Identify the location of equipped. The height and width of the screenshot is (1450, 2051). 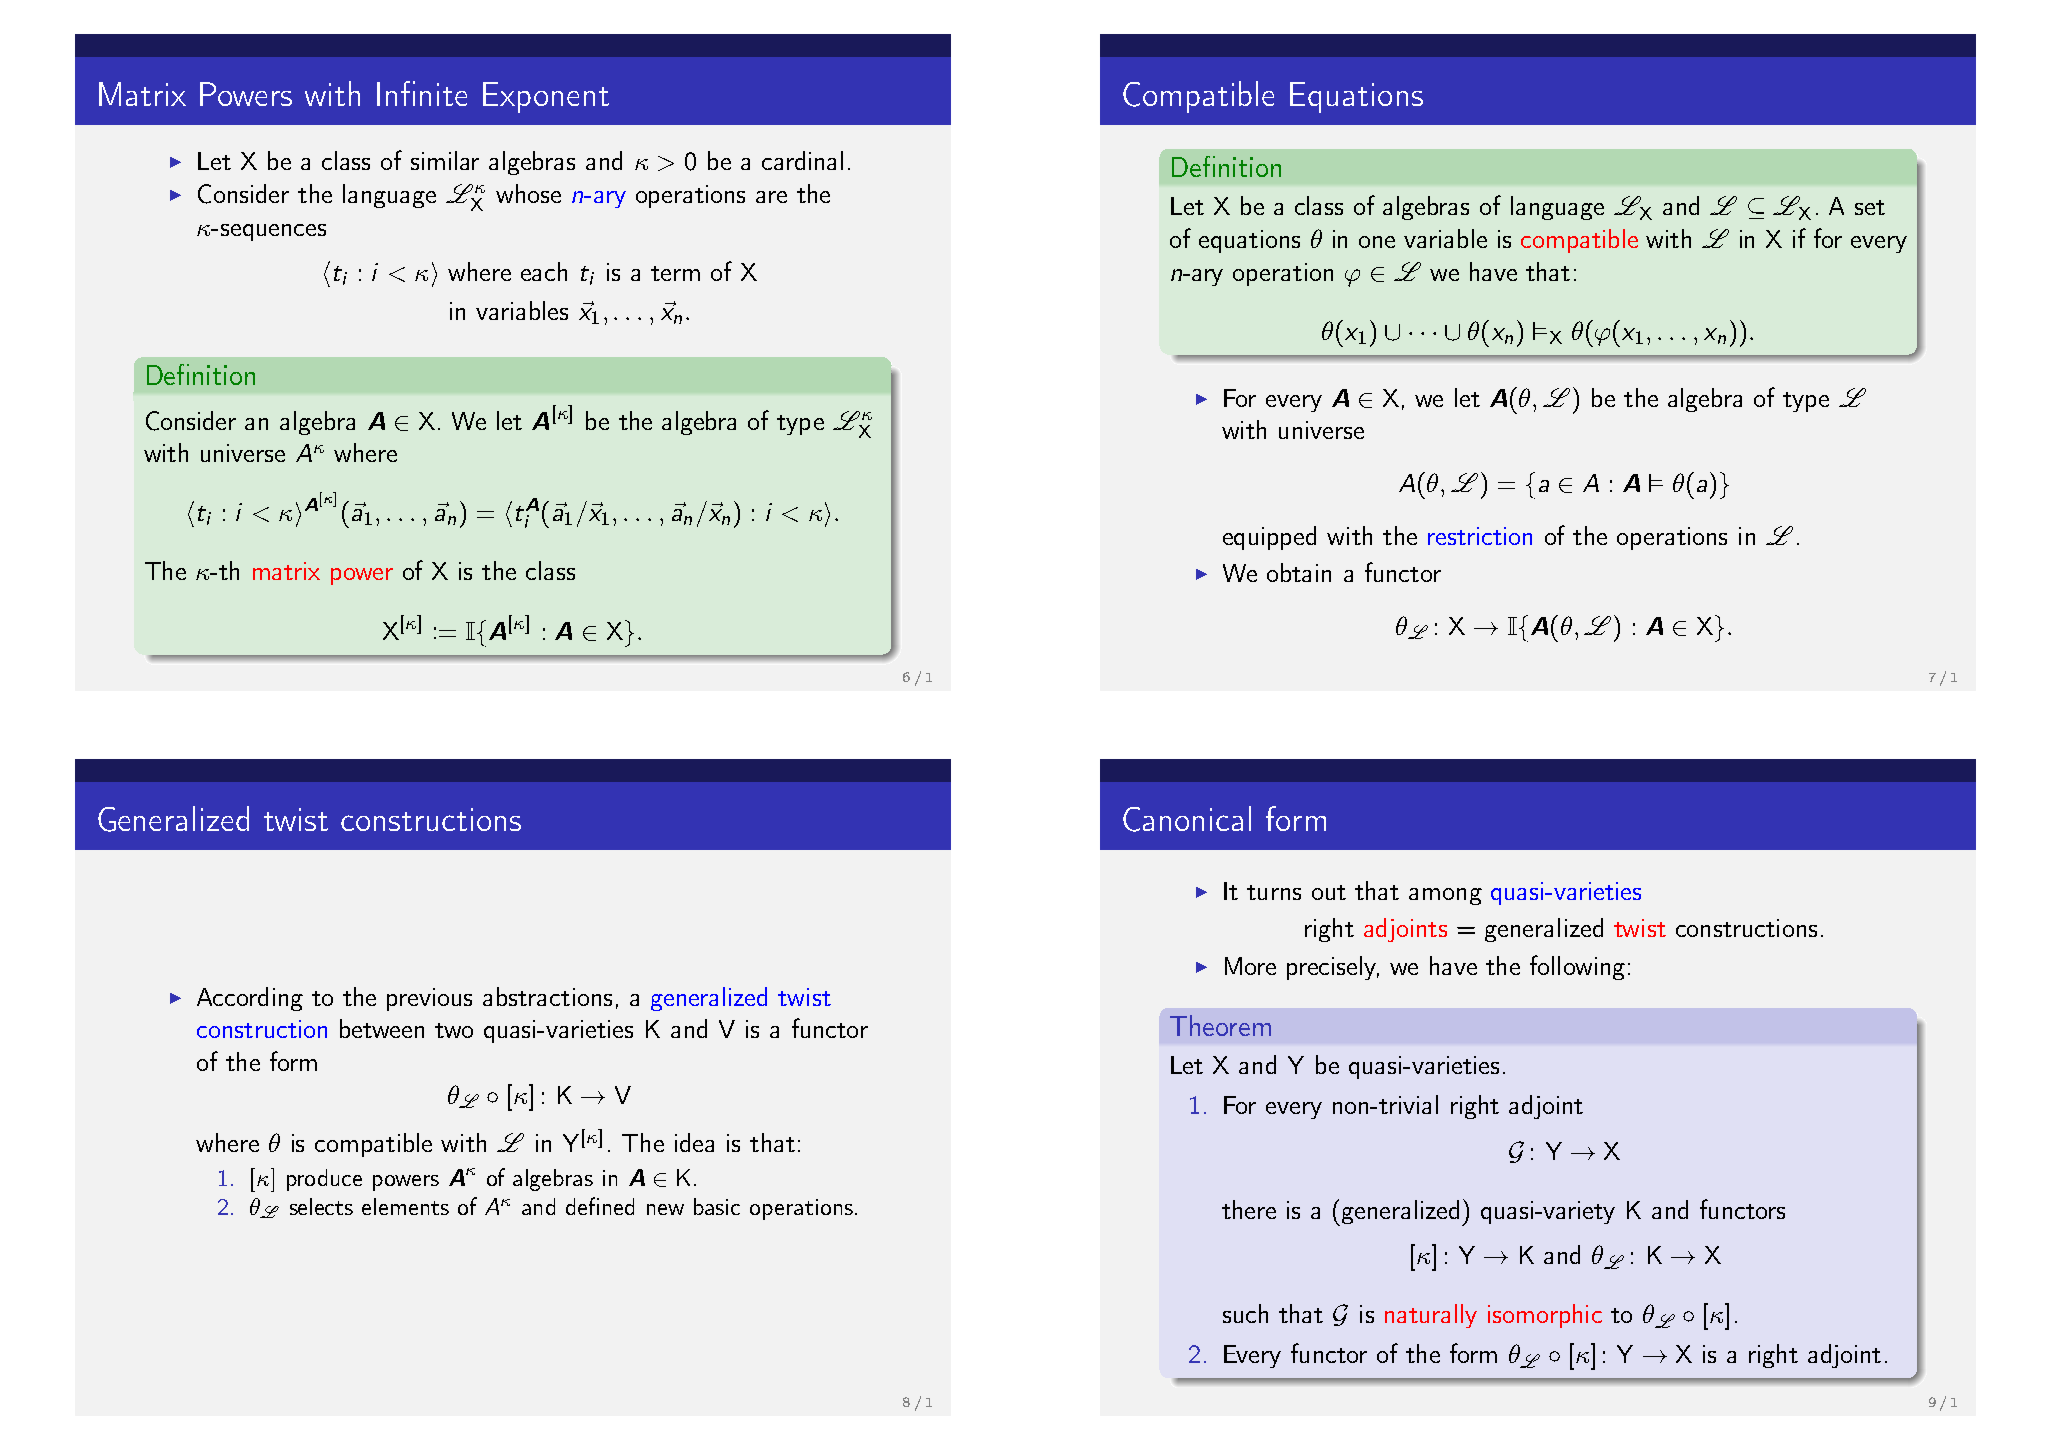
(1269, 538).
